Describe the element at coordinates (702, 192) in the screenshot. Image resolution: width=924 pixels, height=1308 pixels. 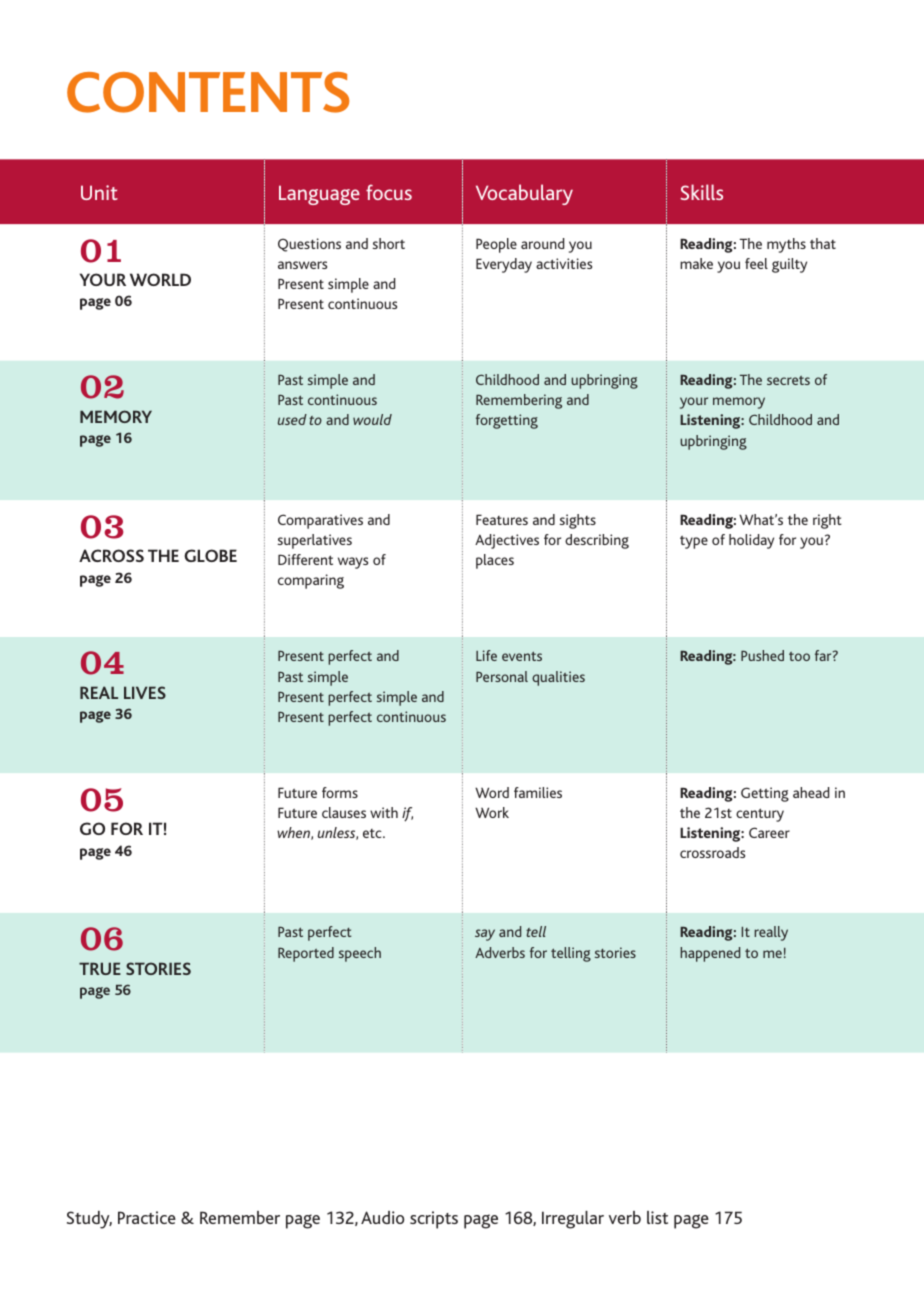
I see `Skills` at that location.
